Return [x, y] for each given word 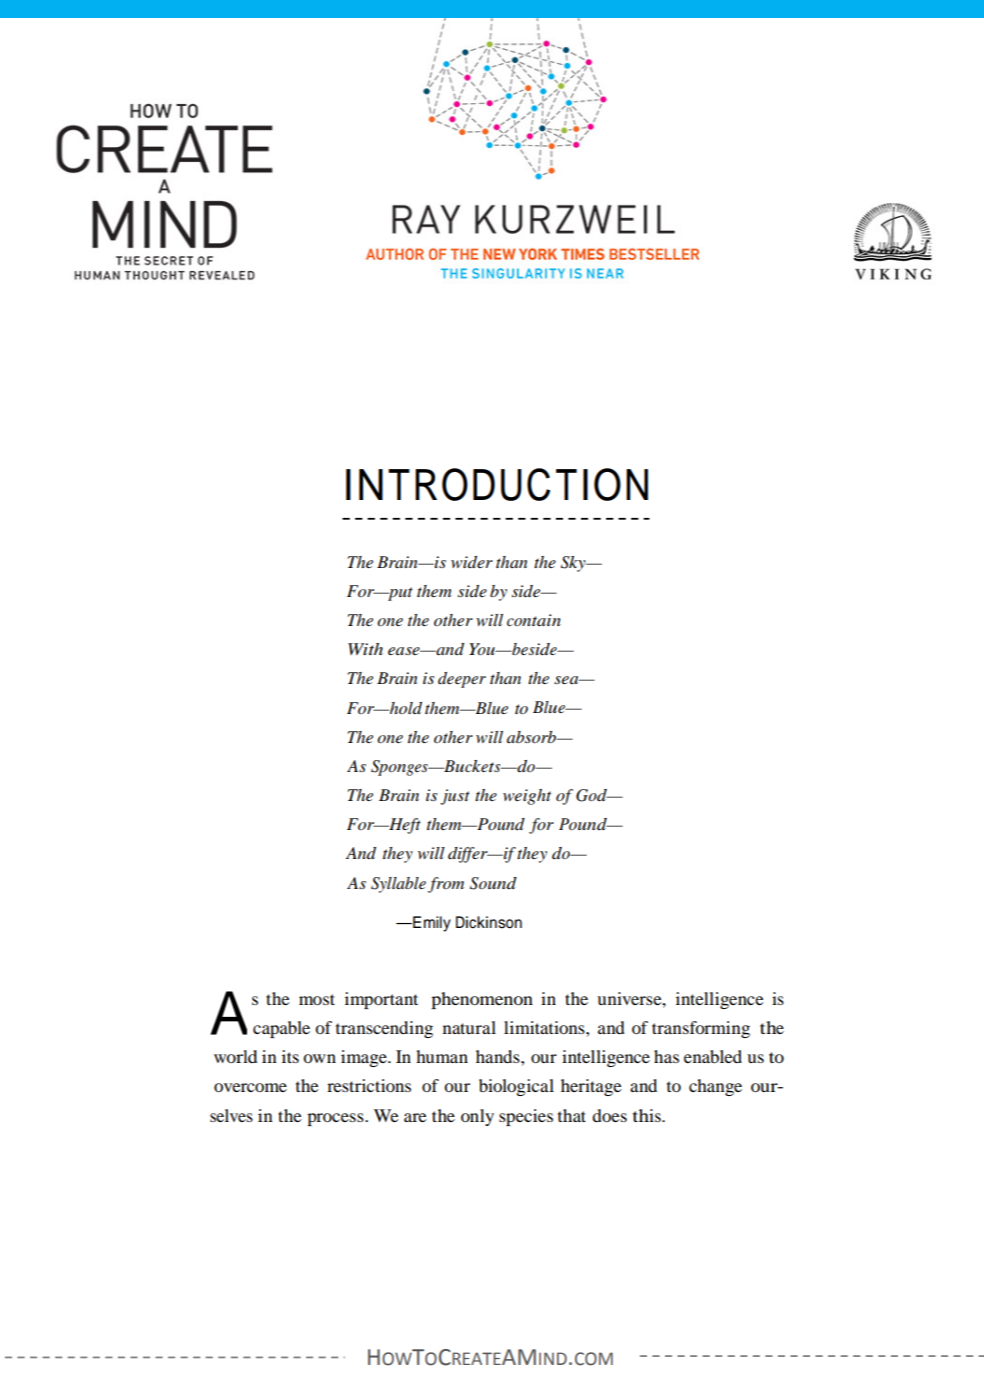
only [477, 1117]
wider [472, 562]
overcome [250, 1087]
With [365, 649]
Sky [574, 564]
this [648, 1115]
